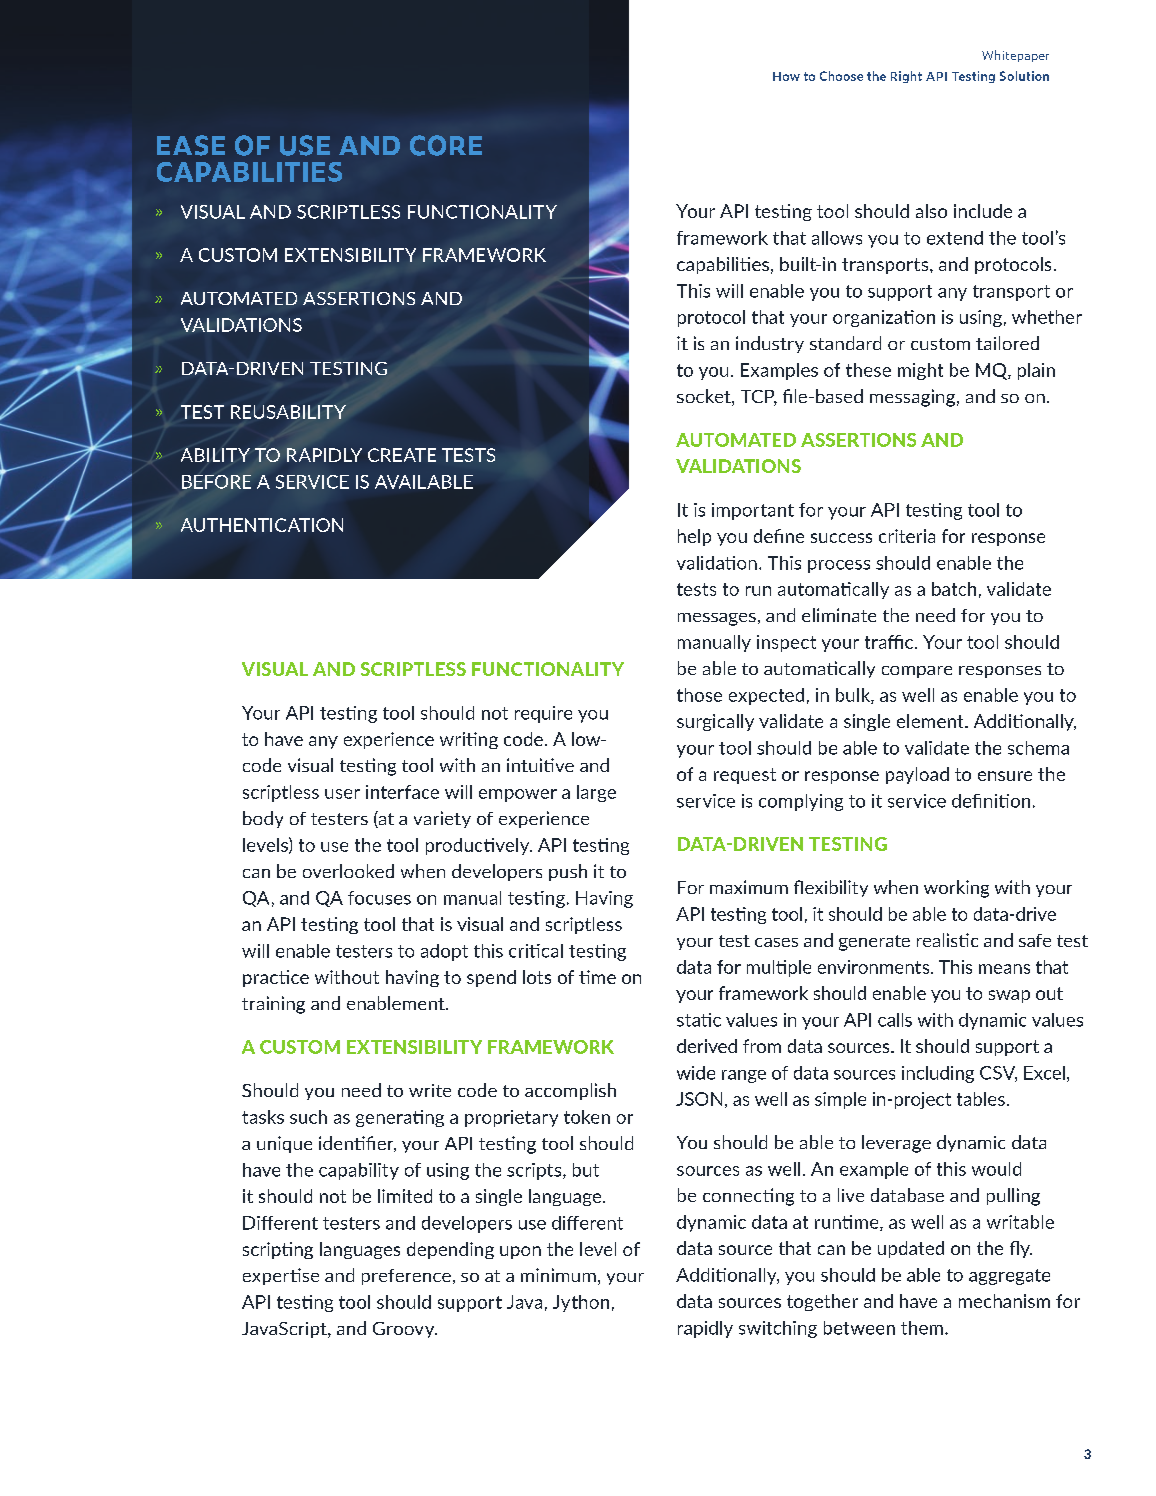 The image size is (1156, 1496). Describe the element at coordinates (191, 145) in the screenshot. I see `EASE` at that location.
